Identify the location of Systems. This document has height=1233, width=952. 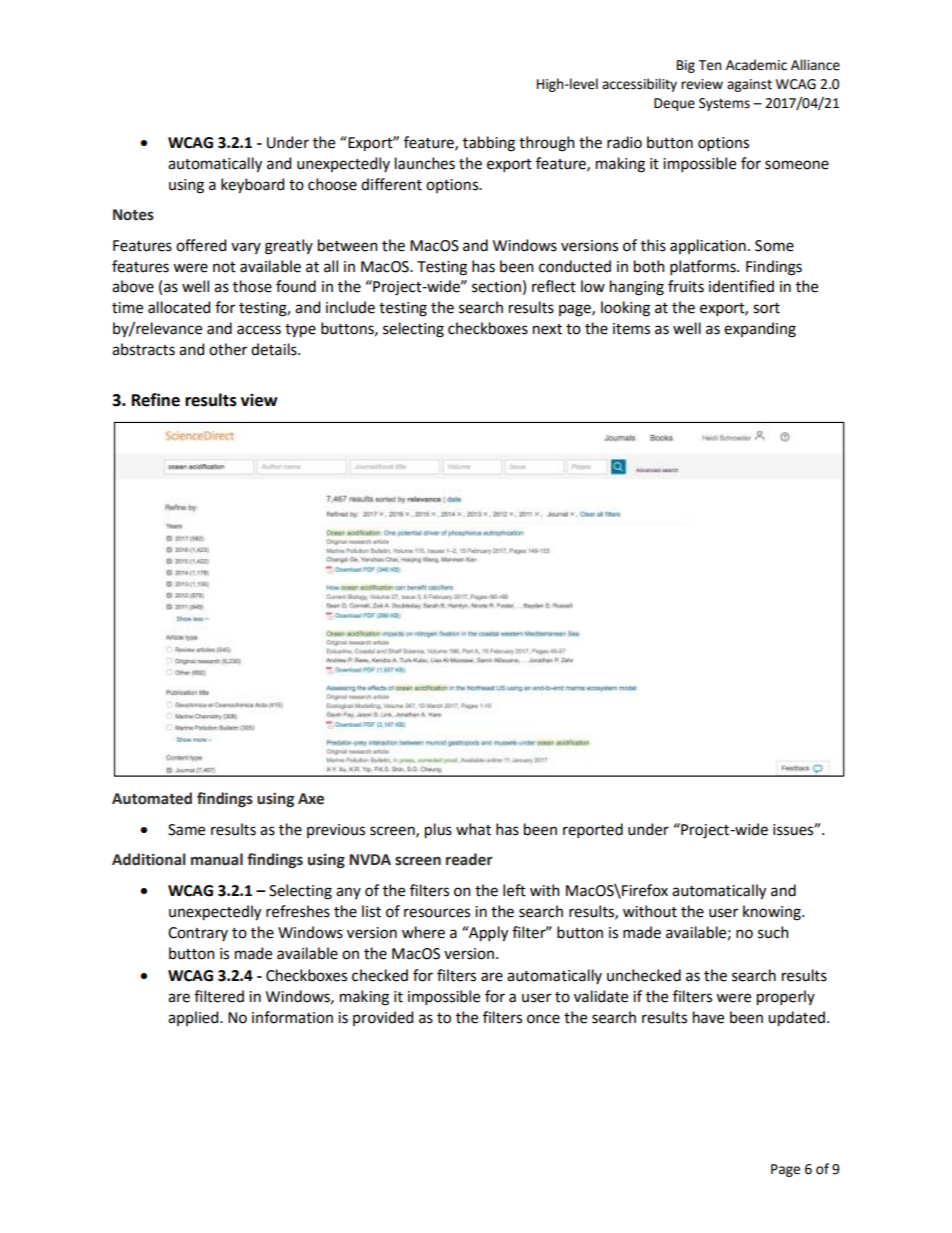
(724, 104).
